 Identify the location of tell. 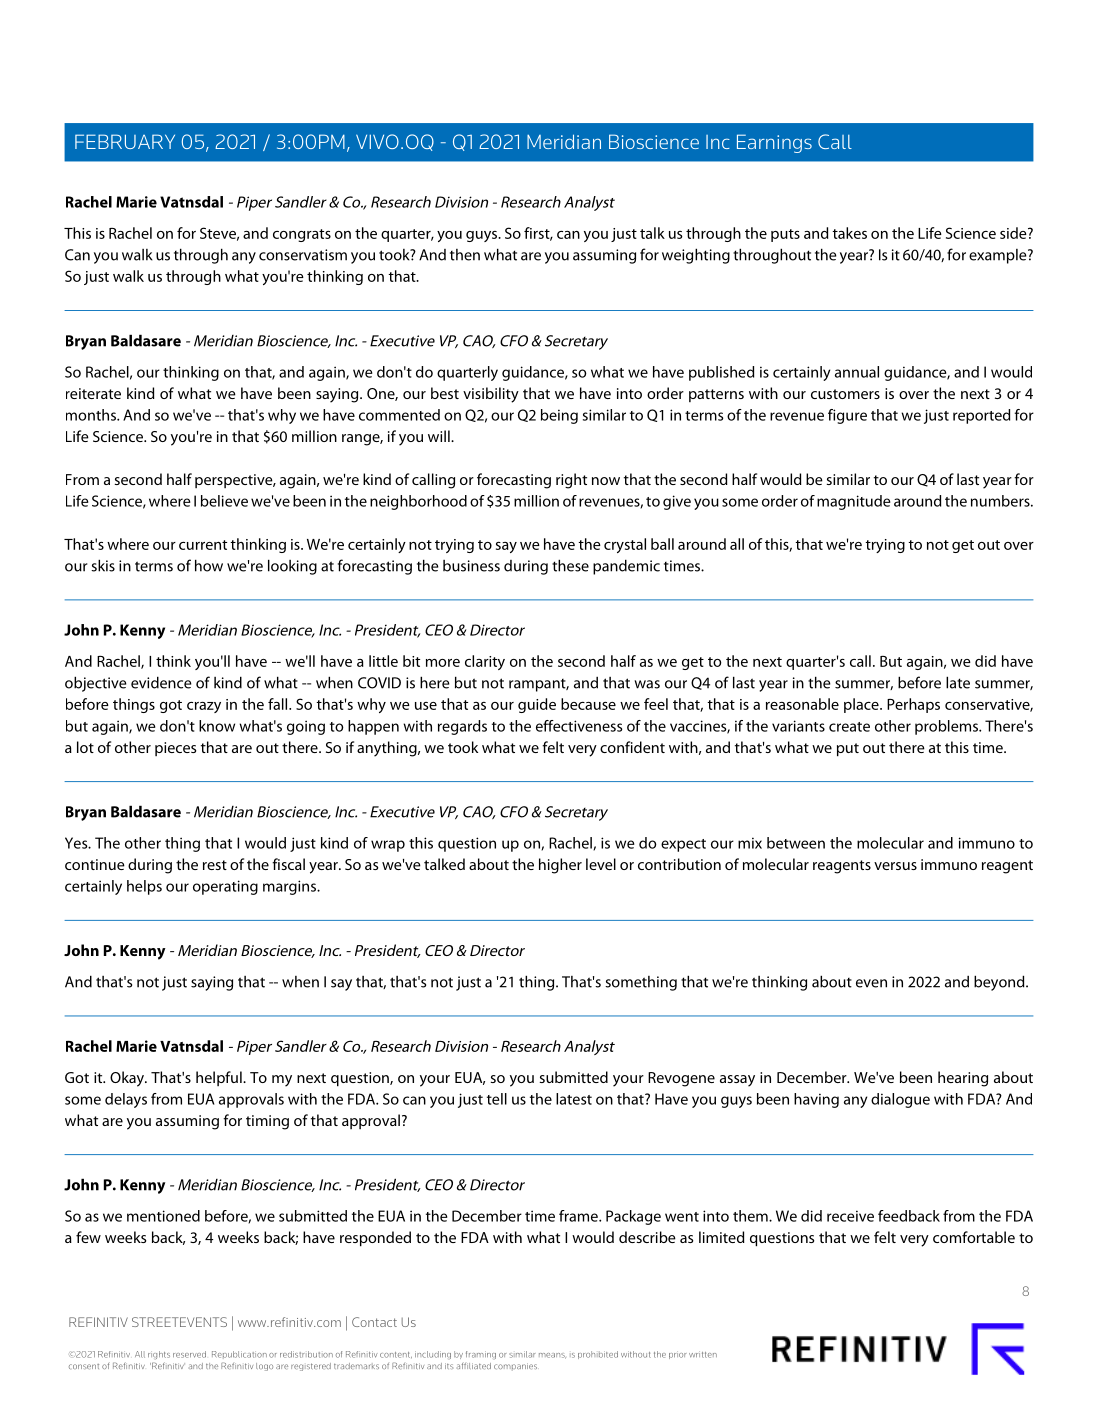
(497, 1099).
